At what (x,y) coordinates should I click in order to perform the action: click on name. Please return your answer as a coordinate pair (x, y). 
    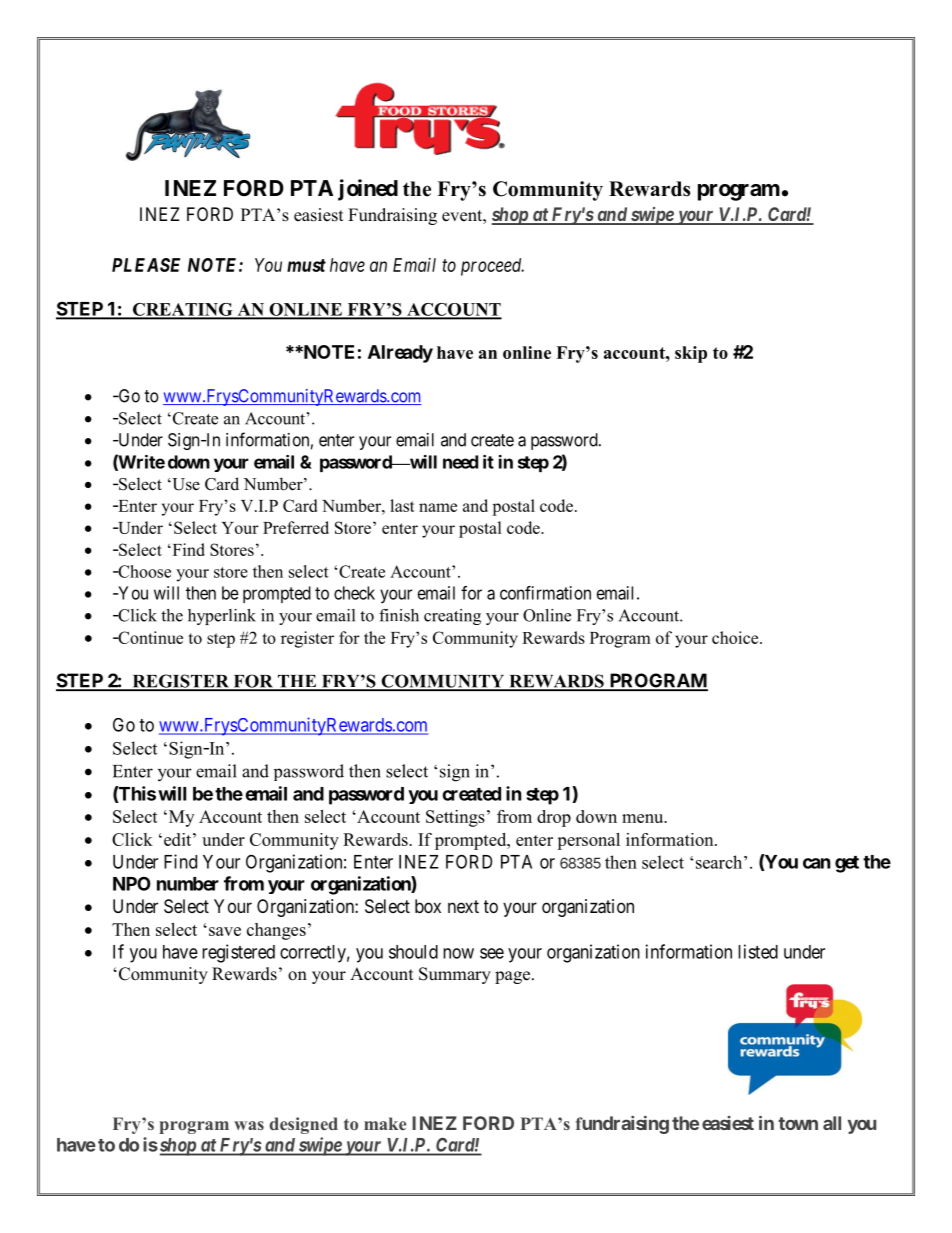
    Looking at the image, I should click on (438, 507).
